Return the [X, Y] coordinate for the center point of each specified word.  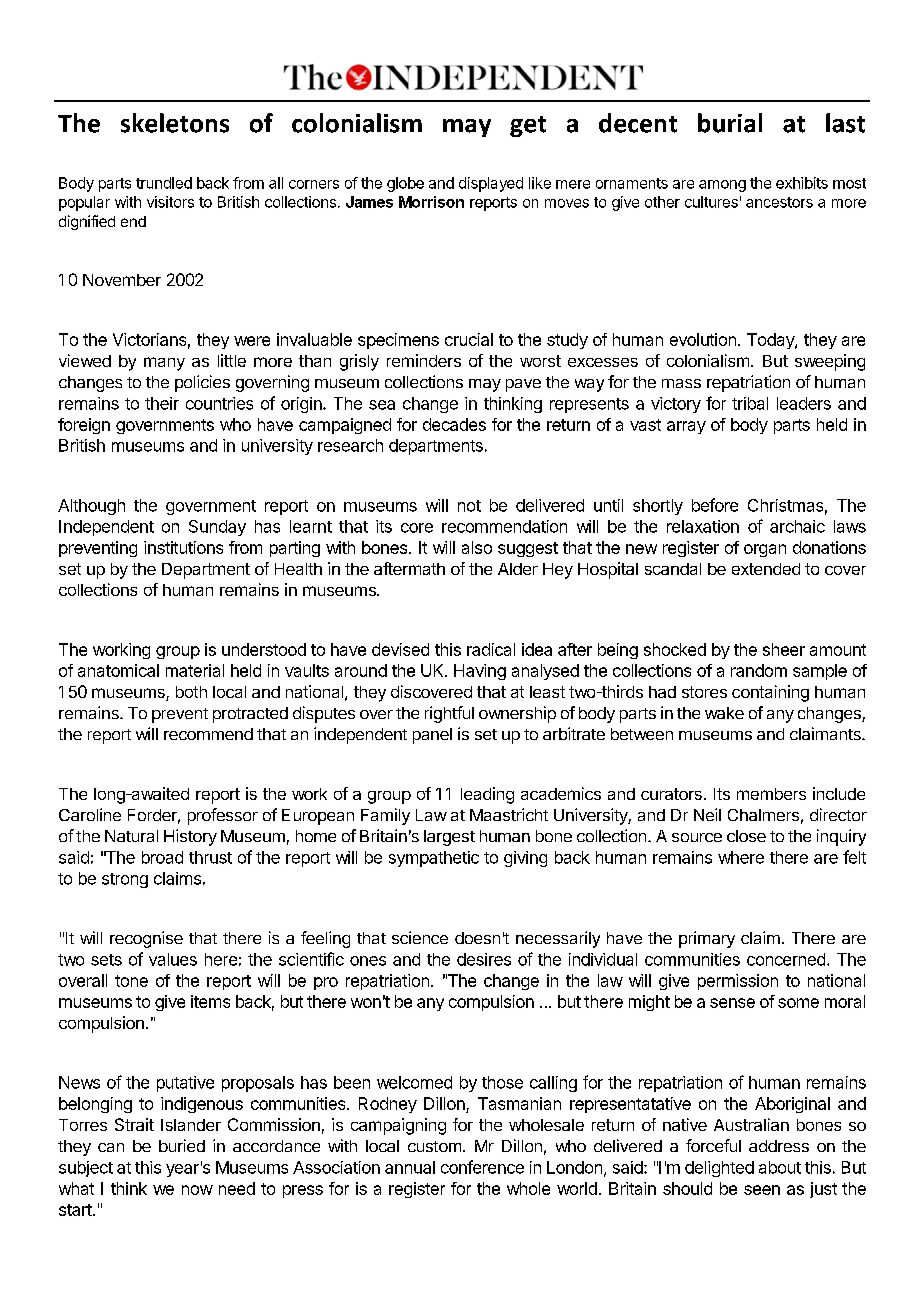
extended [766, 569]
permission [738, 982]
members [771, 794]
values [173, 959]
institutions [183, 547]
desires [484, 959]
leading [487, 795]
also [477, 547]
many [164, 364]
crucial [469, 339]
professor [223, 816]
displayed [491, 184]
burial [730, 123]
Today [771, 341]
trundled [164, 183]
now [197, 1190]
